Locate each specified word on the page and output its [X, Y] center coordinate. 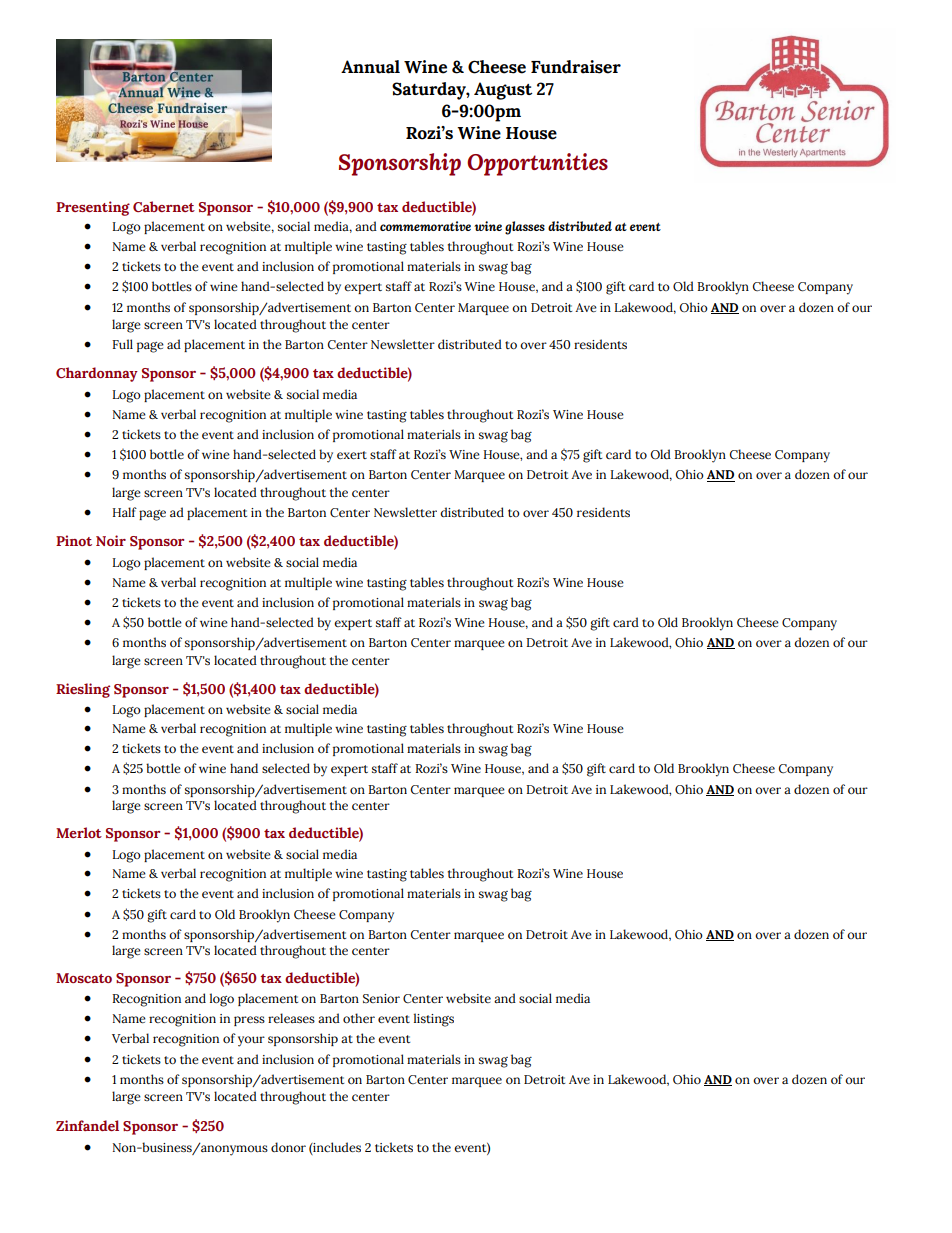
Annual [370, 67]
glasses [525, 228]
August [503, 91]
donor [288, 1147]
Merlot [79, 832]
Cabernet [164, 206]
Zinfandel [87, 1125]
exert [352, 455]
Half [125, 512]
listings [434, 1020]
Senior [381, 998]
